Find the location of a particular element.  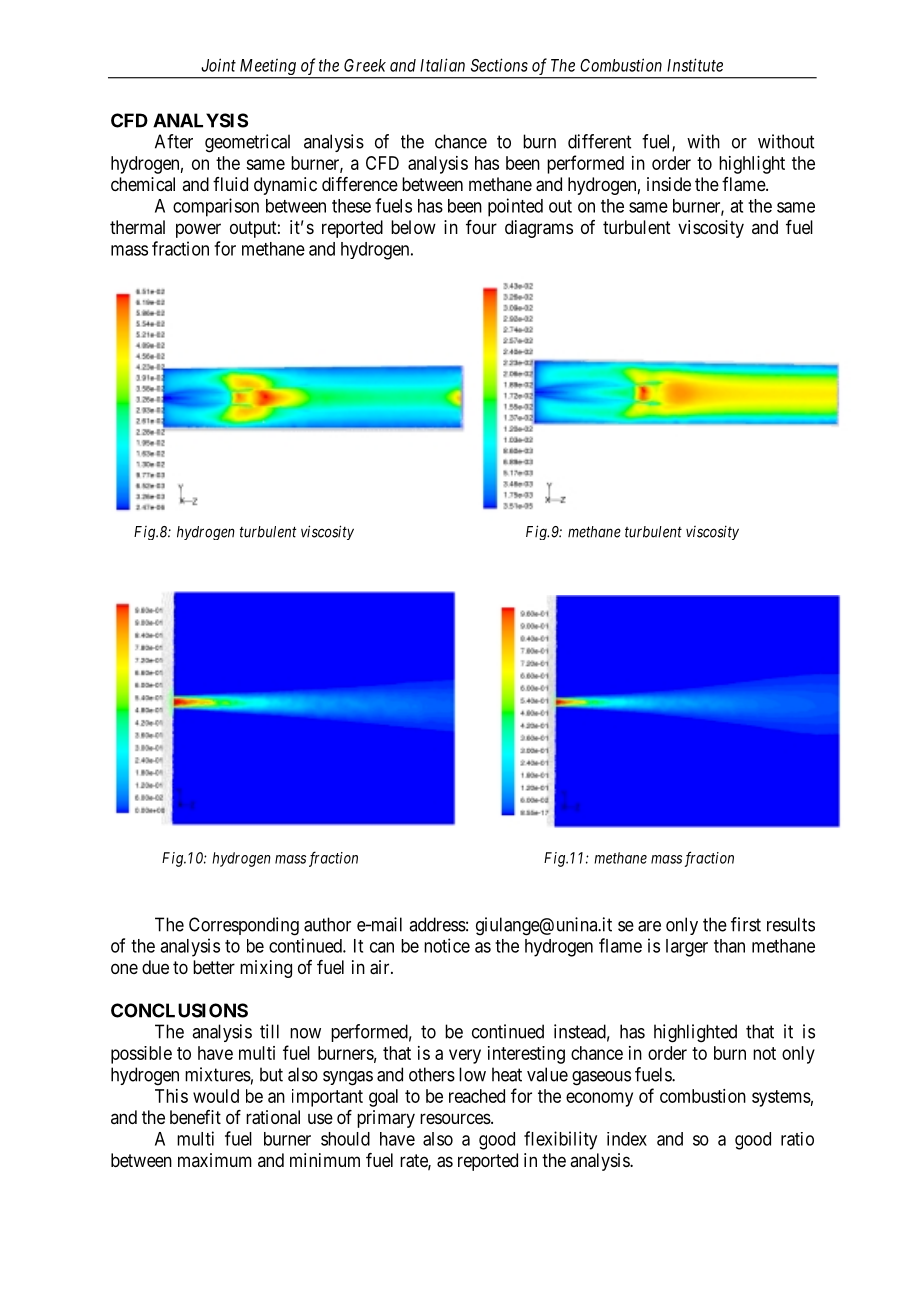

benefit is located at coordinates (195, 1117).
